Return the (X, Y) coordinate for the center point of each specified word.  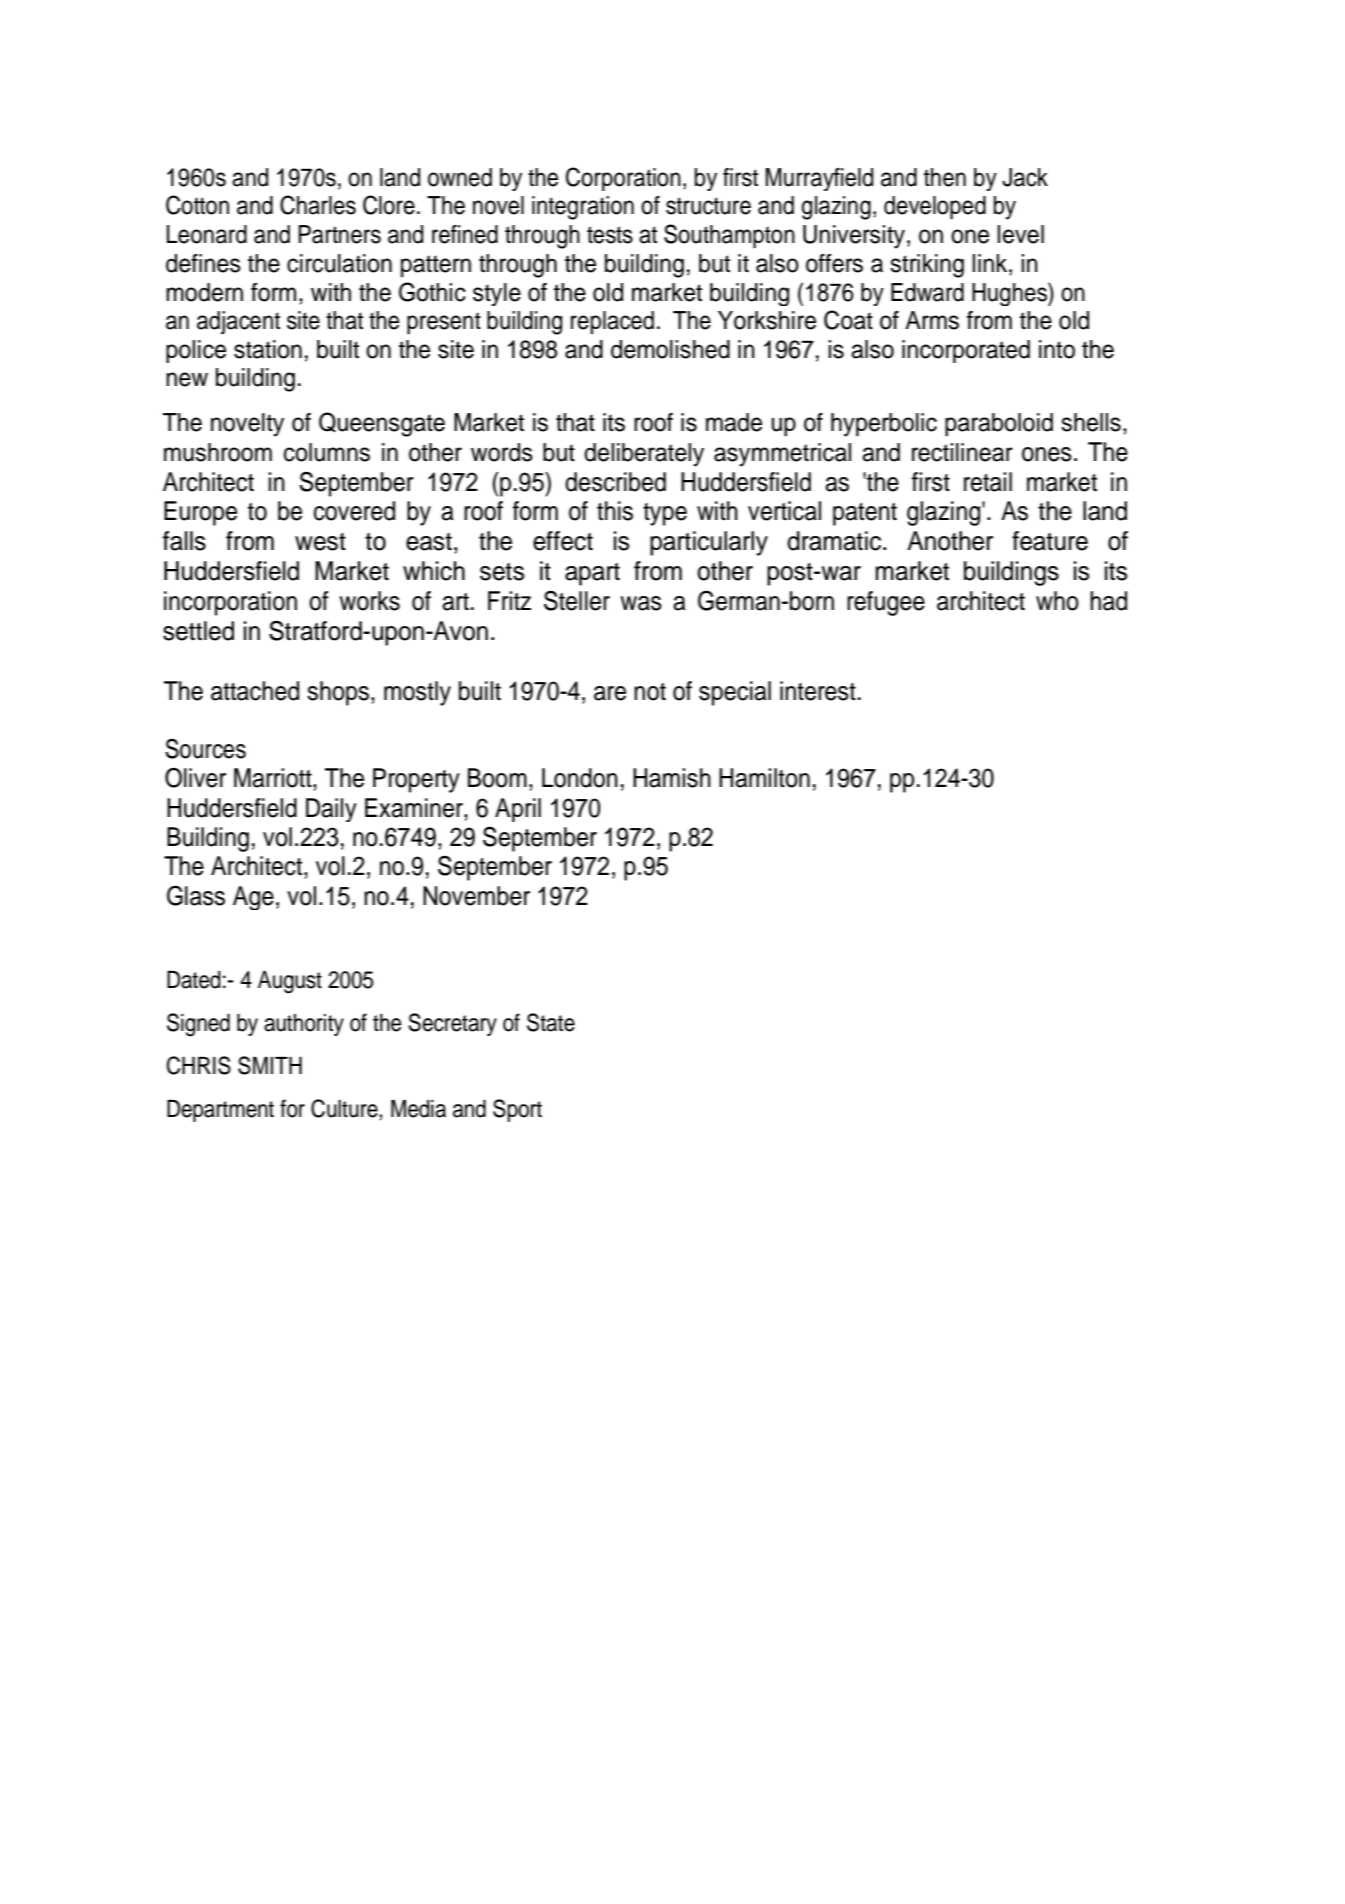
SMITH (270, 1065)
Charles (318, 205)
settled (198, 631)
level (1020, 234)
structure (708, 206)
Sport (517, 1110)
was (641, 603)
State (551, 1022)
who (1057, 601)
